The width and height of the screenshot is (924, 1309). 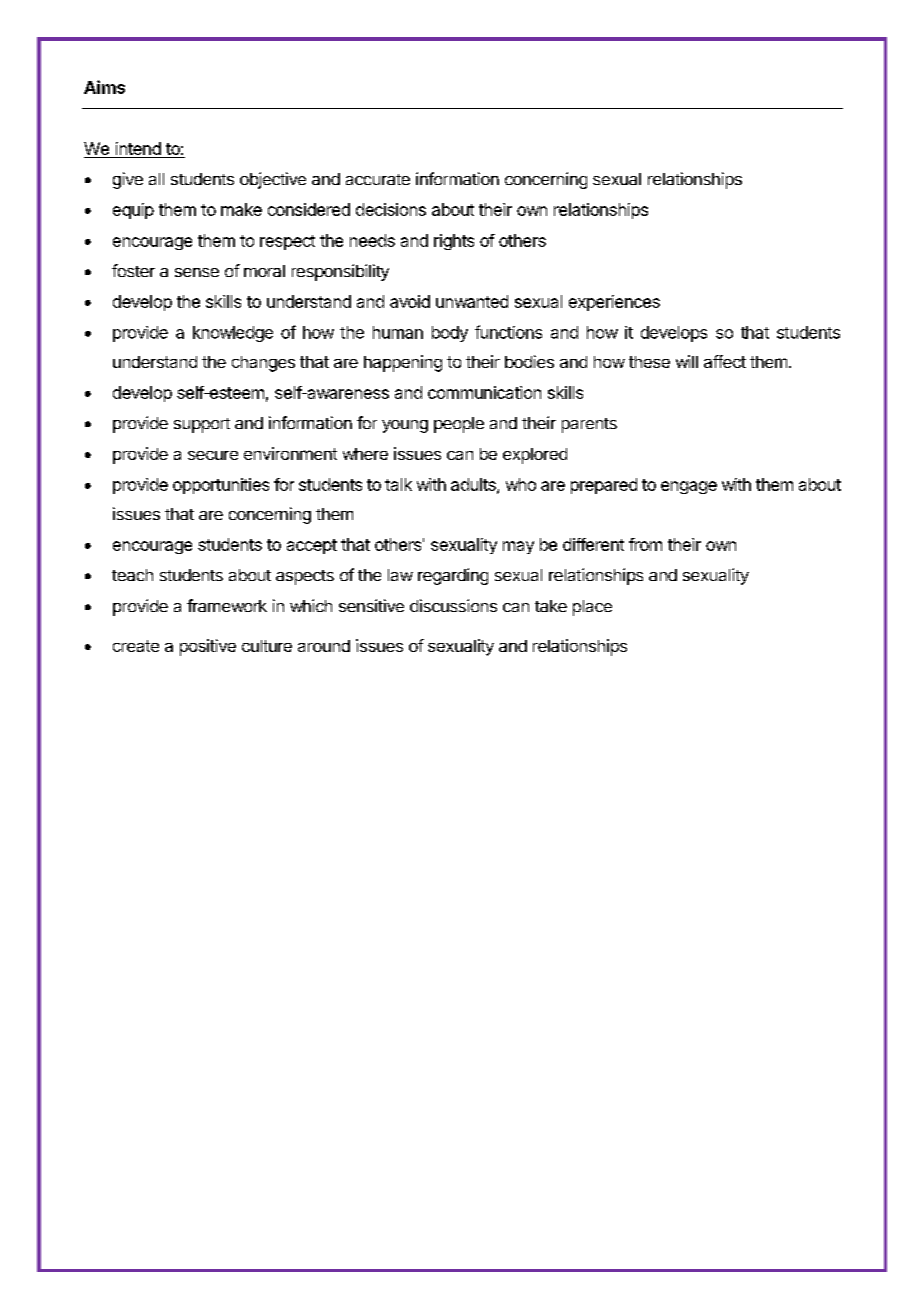 What do you see at coordinates (403, 363) in the screenshot?
I see `happening` at bounding box center [403, 363].
